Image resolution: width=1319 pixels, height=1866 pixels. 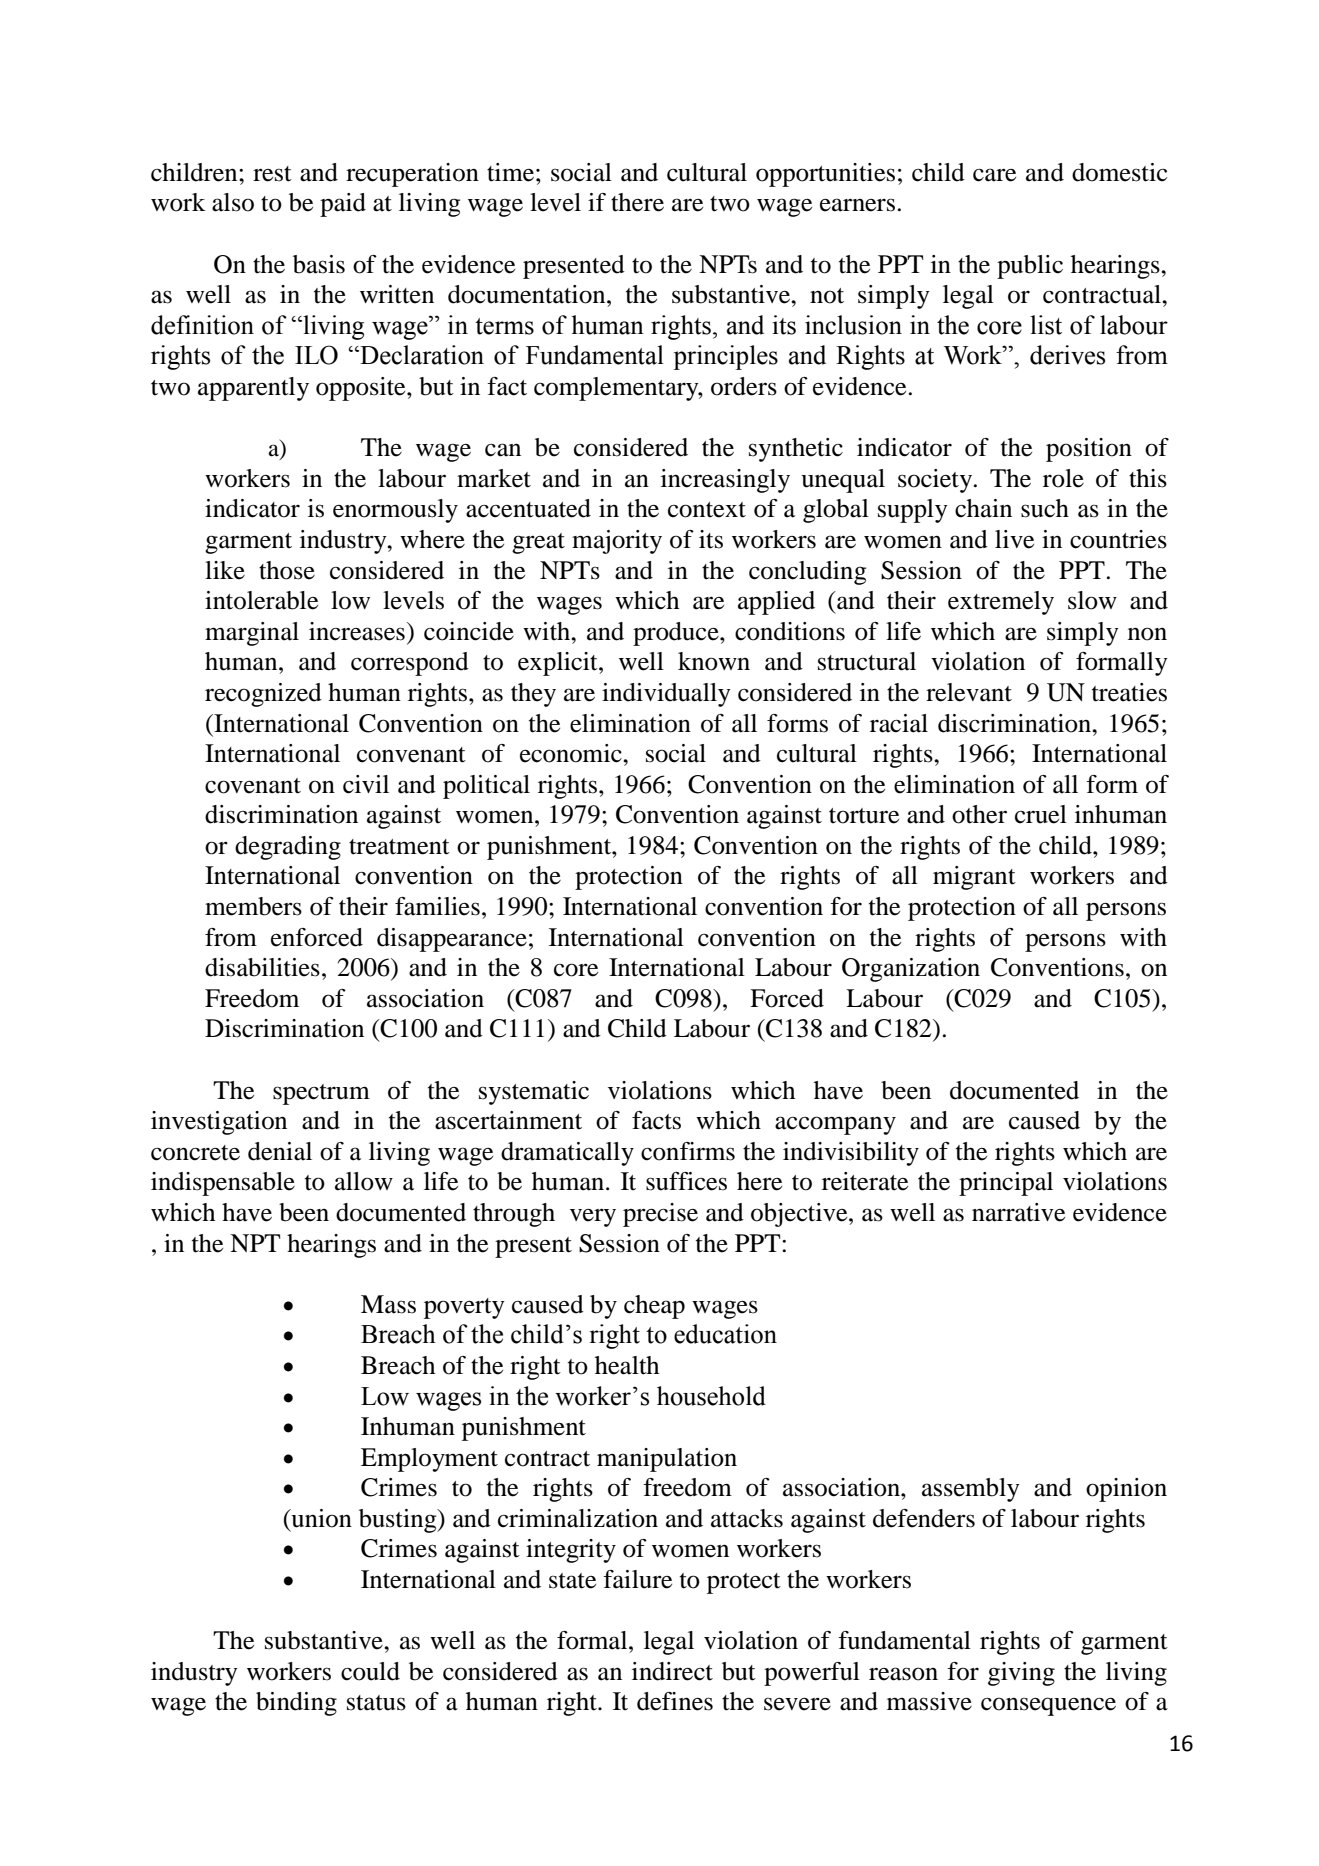 What do you see at coordinates (672, 1671) in the document?
I see `indirect` at bounding box center [672, 1671].
